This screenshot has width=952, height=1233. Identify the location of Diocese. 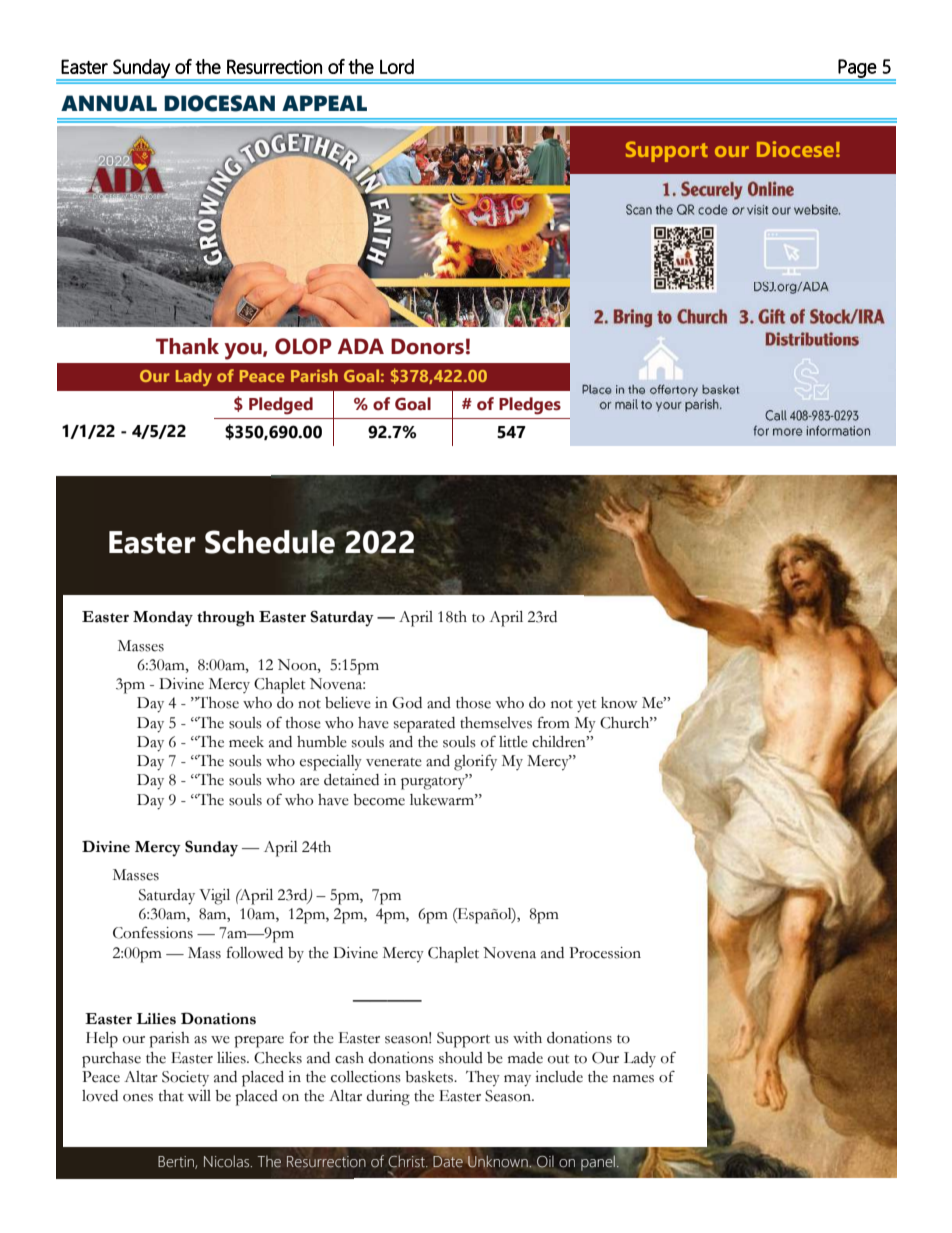
(795, 149).
